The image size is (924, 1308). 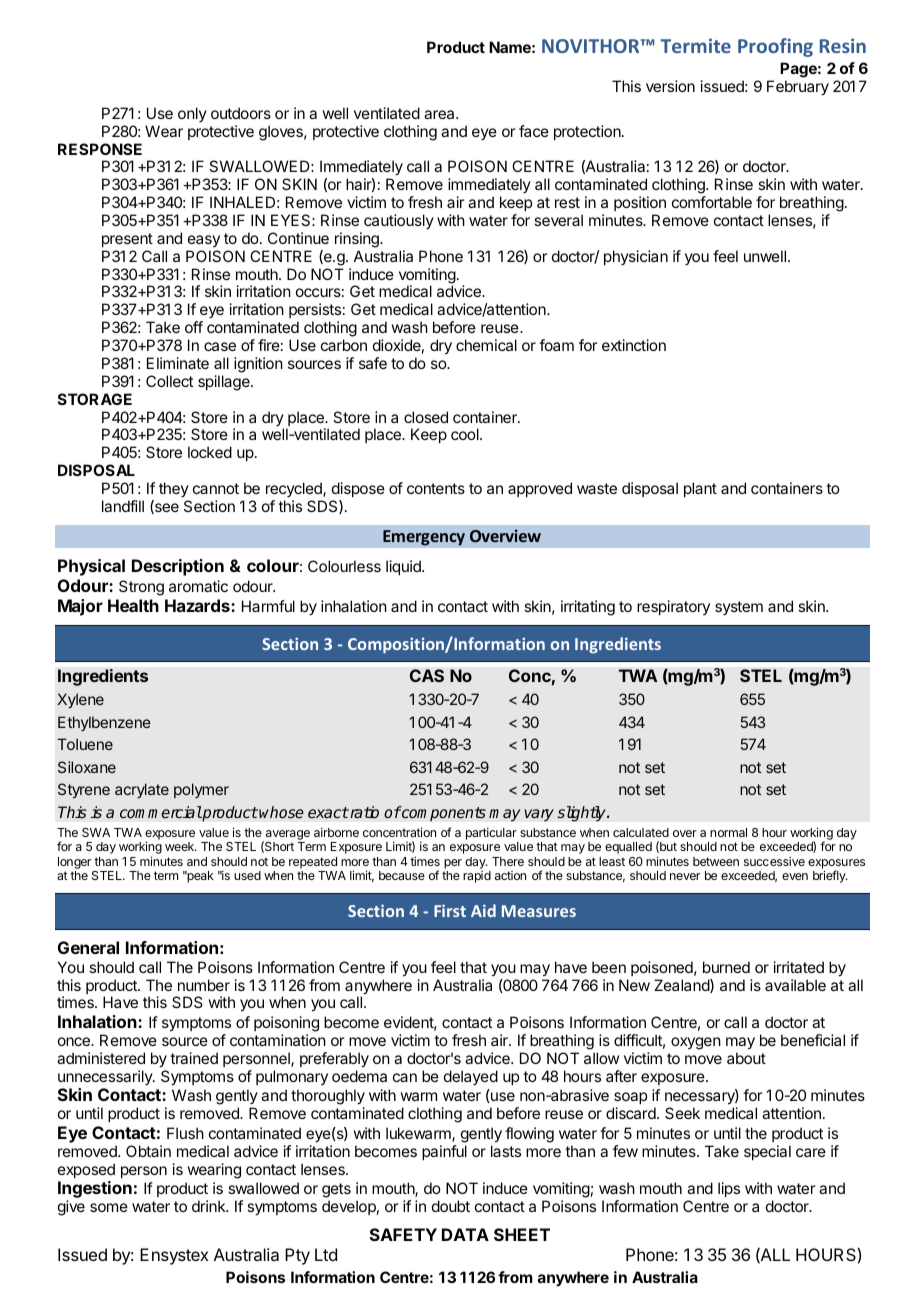 What do you see at coordinates (728, 832) in the screenshot?
I see `normal` at bounding box center [728, 832].
